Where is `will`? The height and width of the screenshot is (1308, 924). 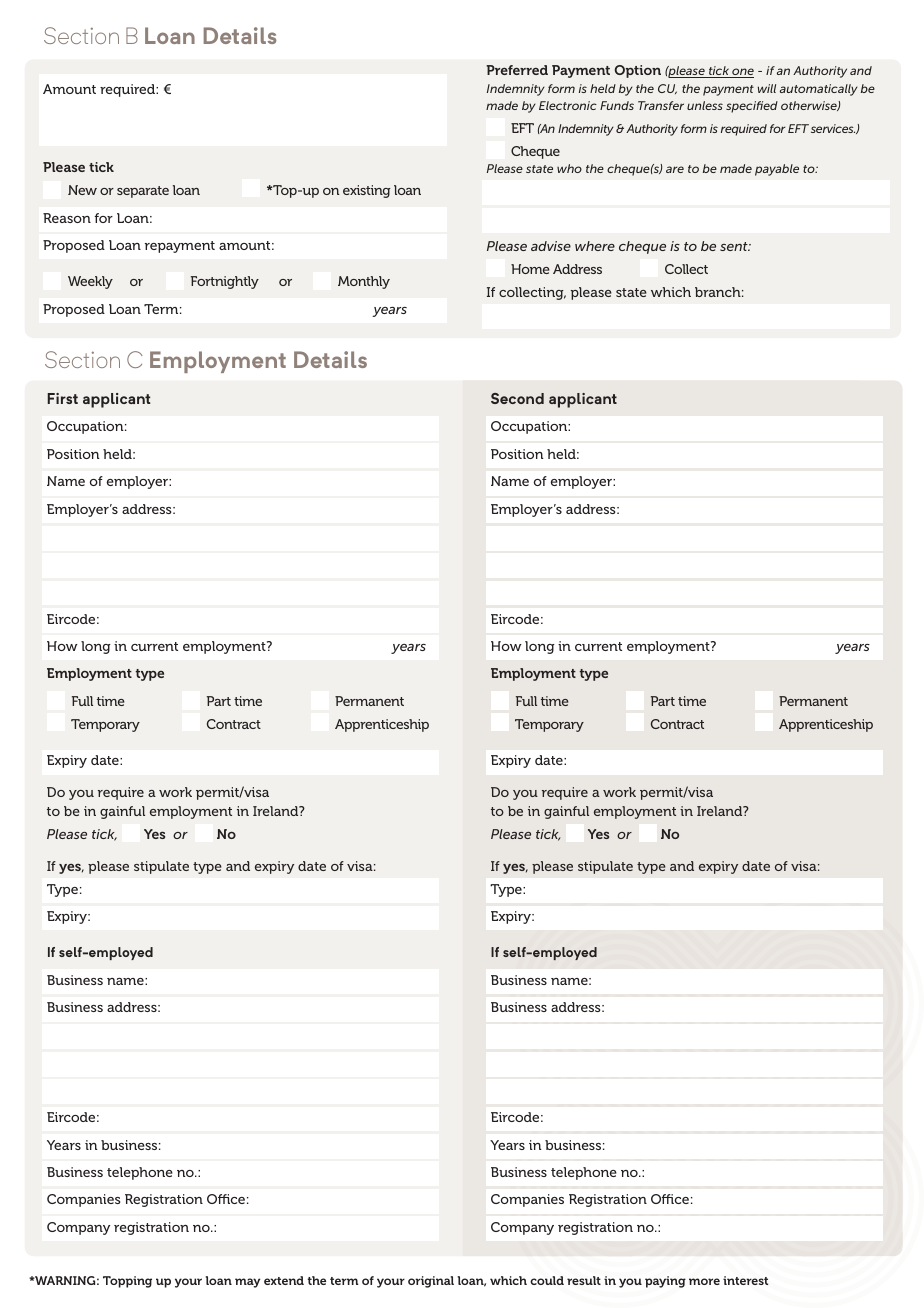
will is located at coordinates (767, 88).
